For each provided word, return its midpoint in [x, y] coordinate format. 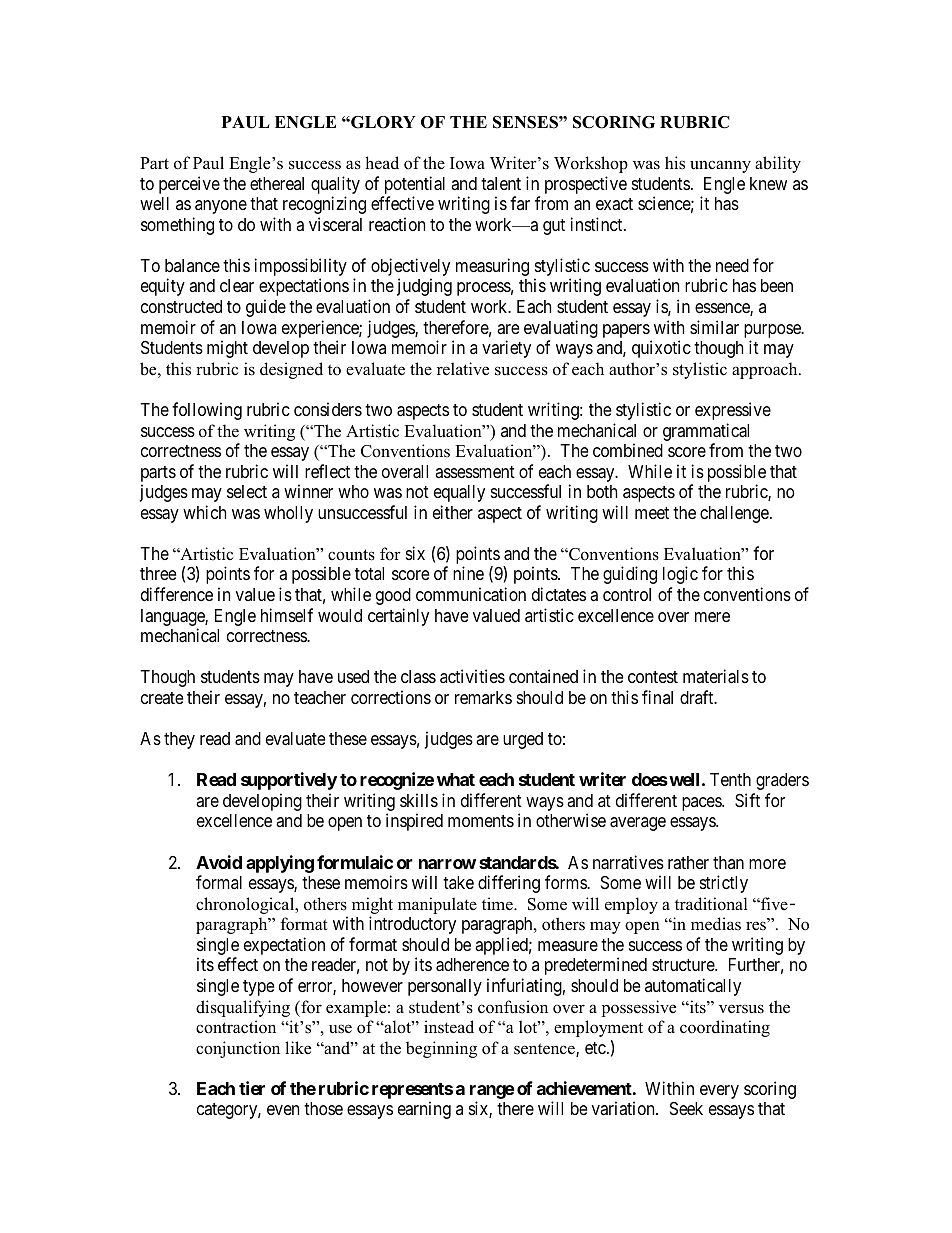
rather [688, 862]
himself [287, 615]
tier [252, 1088]
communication [471, 594]
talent [501, 183]
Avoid [219, 862]
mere [712, 617]
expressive [733, 411]
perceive [189, 185]
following [207, 411]
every [719, 1092]
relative [463, 369]
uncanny [720, 166]
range [492, 1092]
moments [481, 821]
